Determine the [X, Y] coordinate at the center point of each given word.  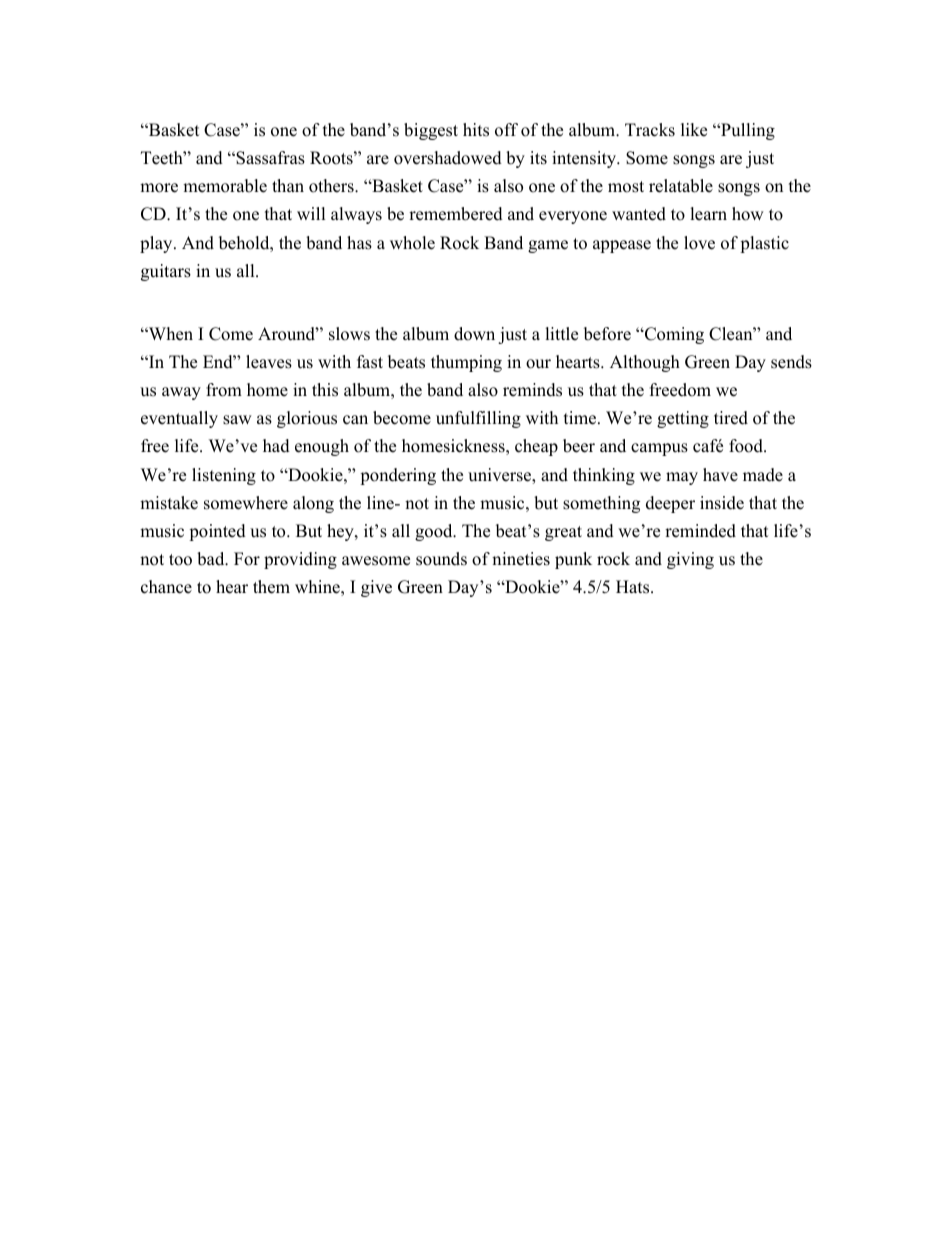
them [271, 587]
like [694, 130]
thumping [466, 363]
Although [645, 363]
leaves [269, 362]
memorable [225, 186]
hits [476, 130]
